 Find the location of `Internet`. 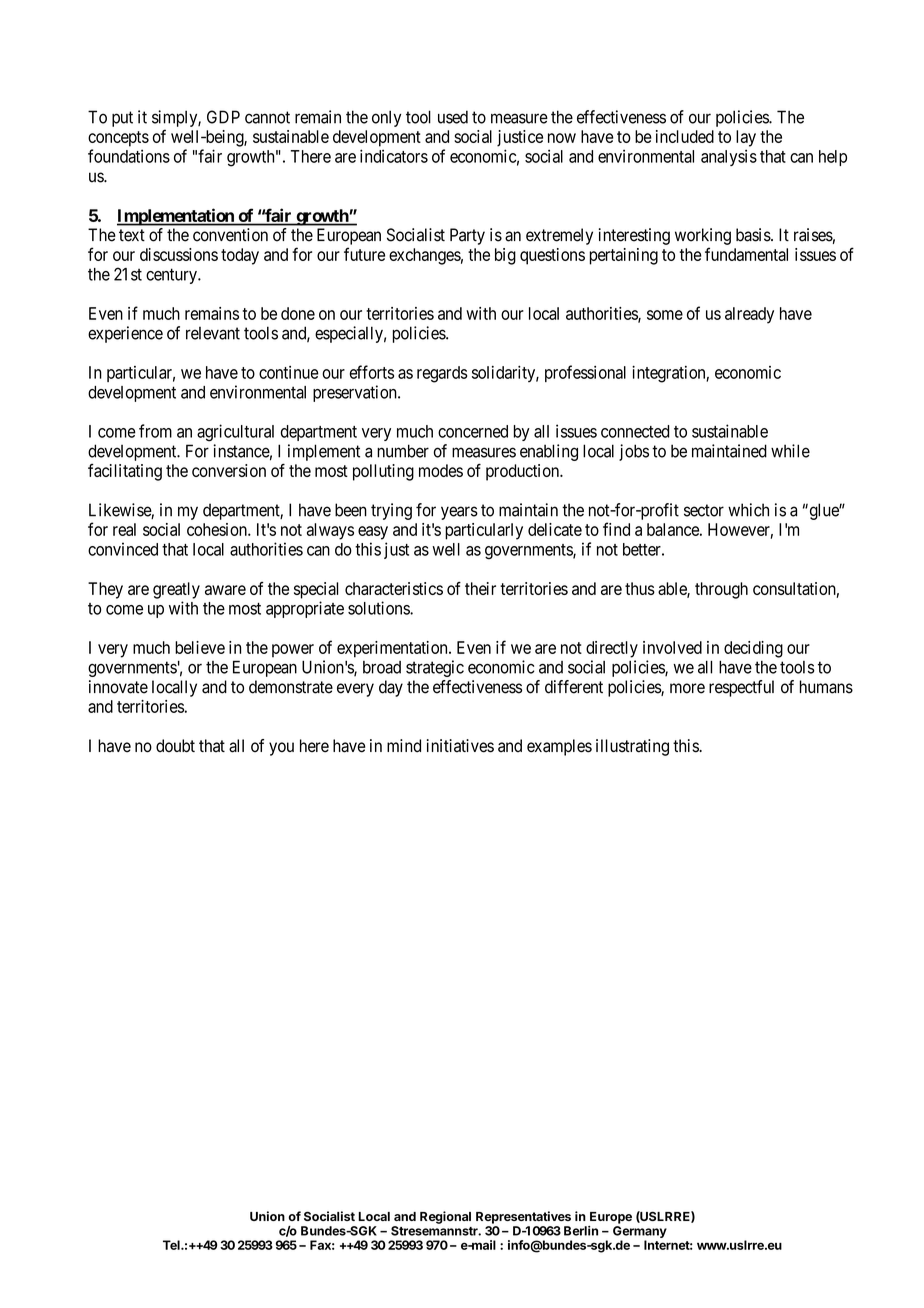

Internet is located at coordinates (668, 1245).
